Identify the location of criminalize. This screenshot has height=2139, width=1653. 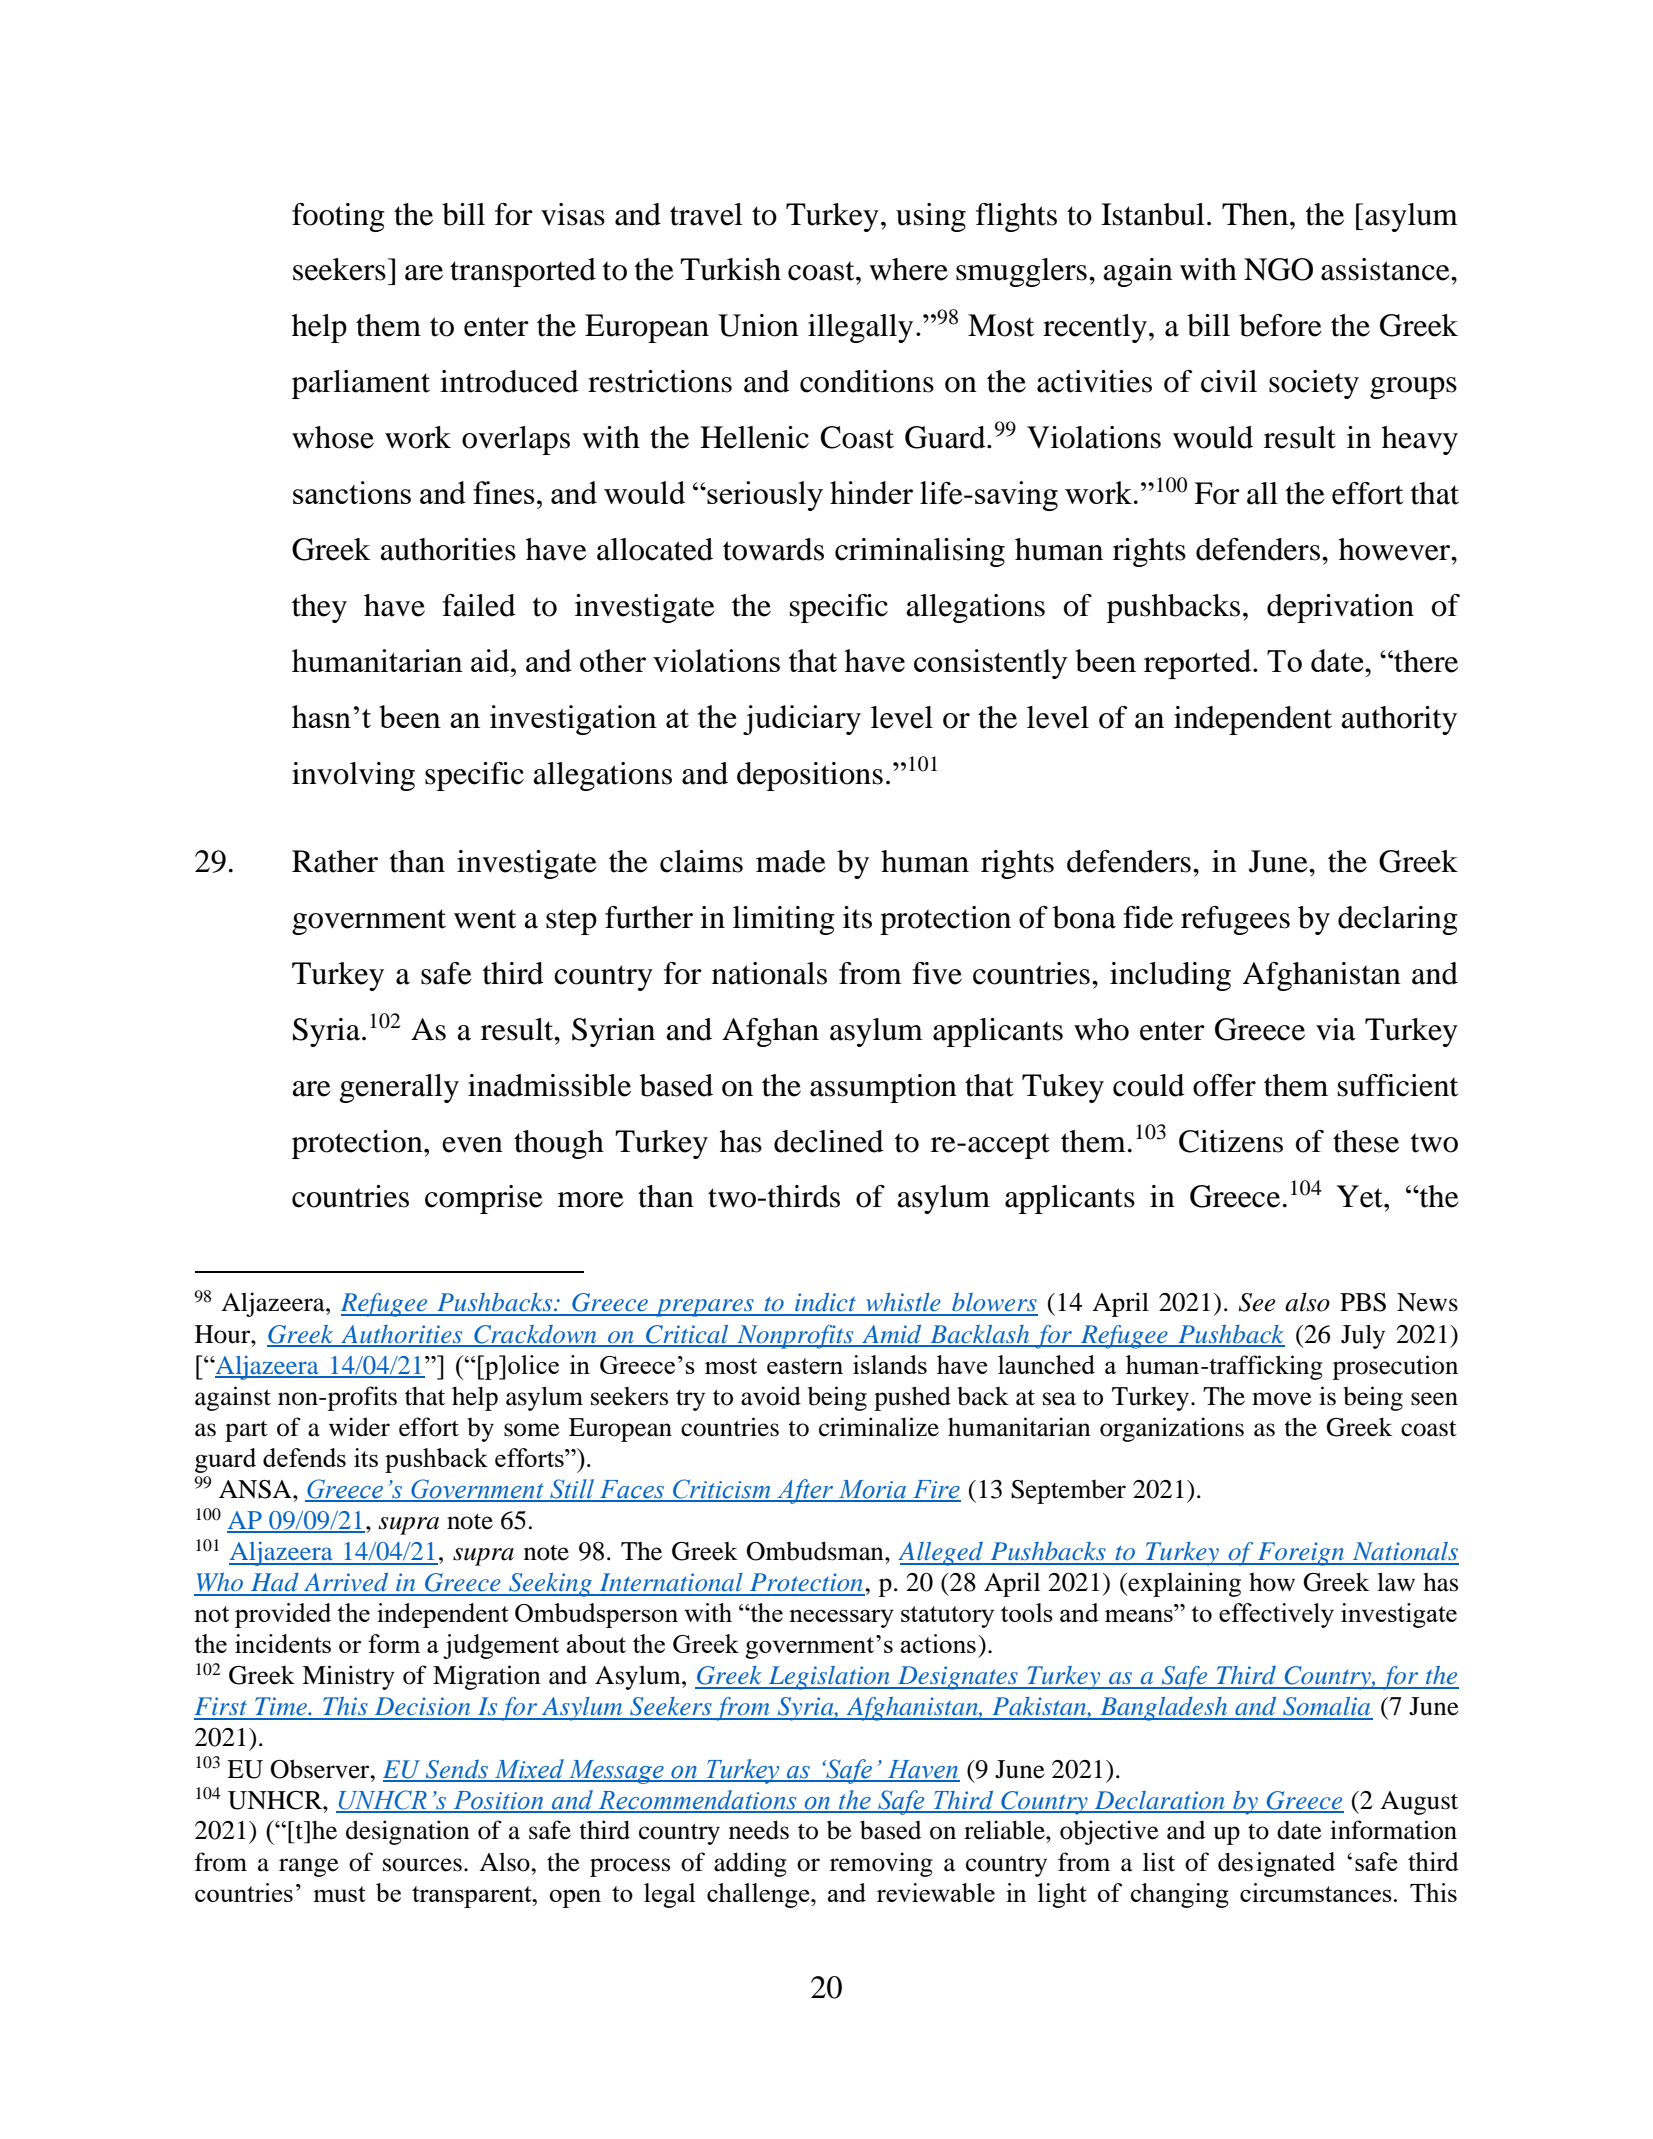
(879, 1427).
